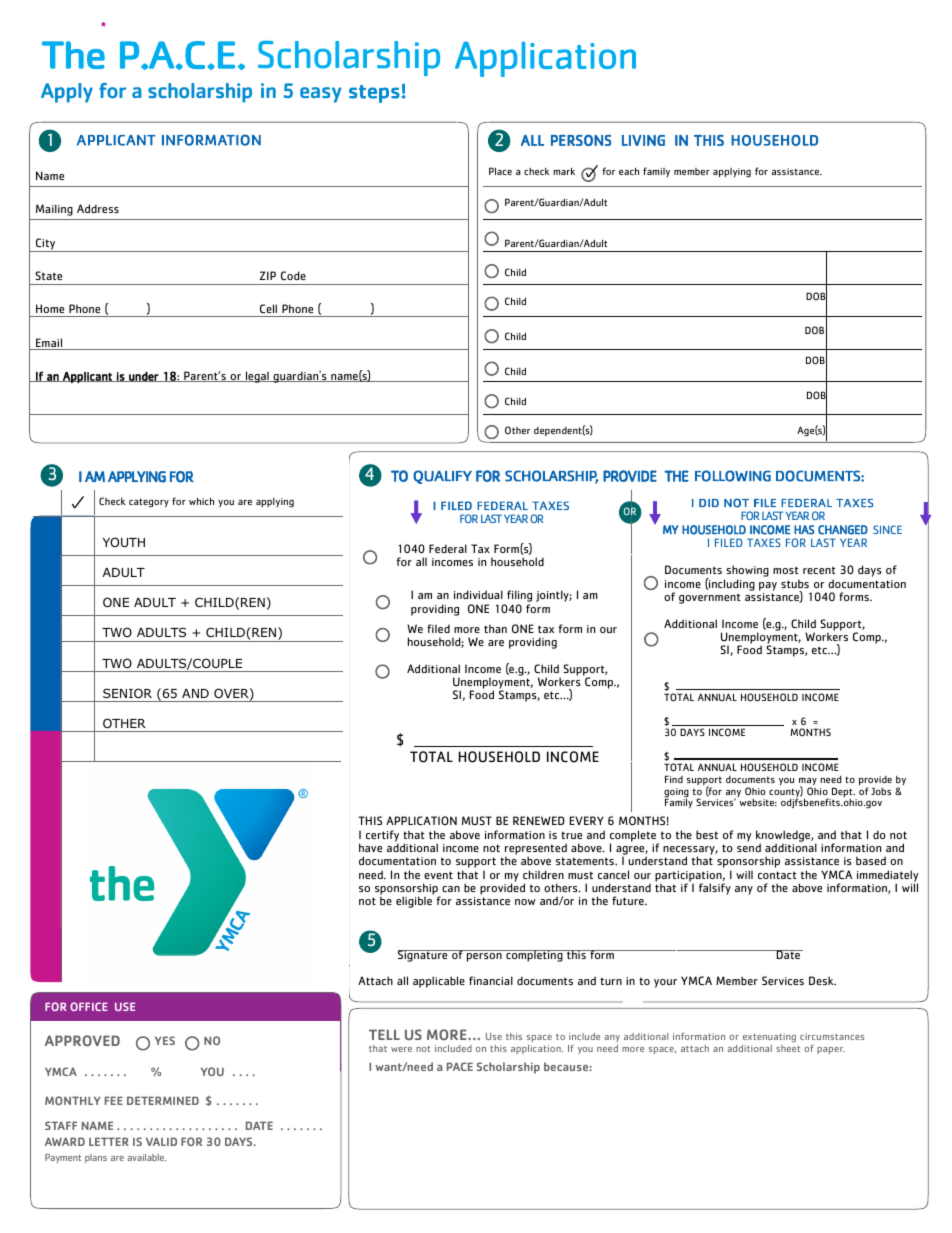 The height and width of the image is (1233, 952). I want to click on LIVING, so click(643, 140).
